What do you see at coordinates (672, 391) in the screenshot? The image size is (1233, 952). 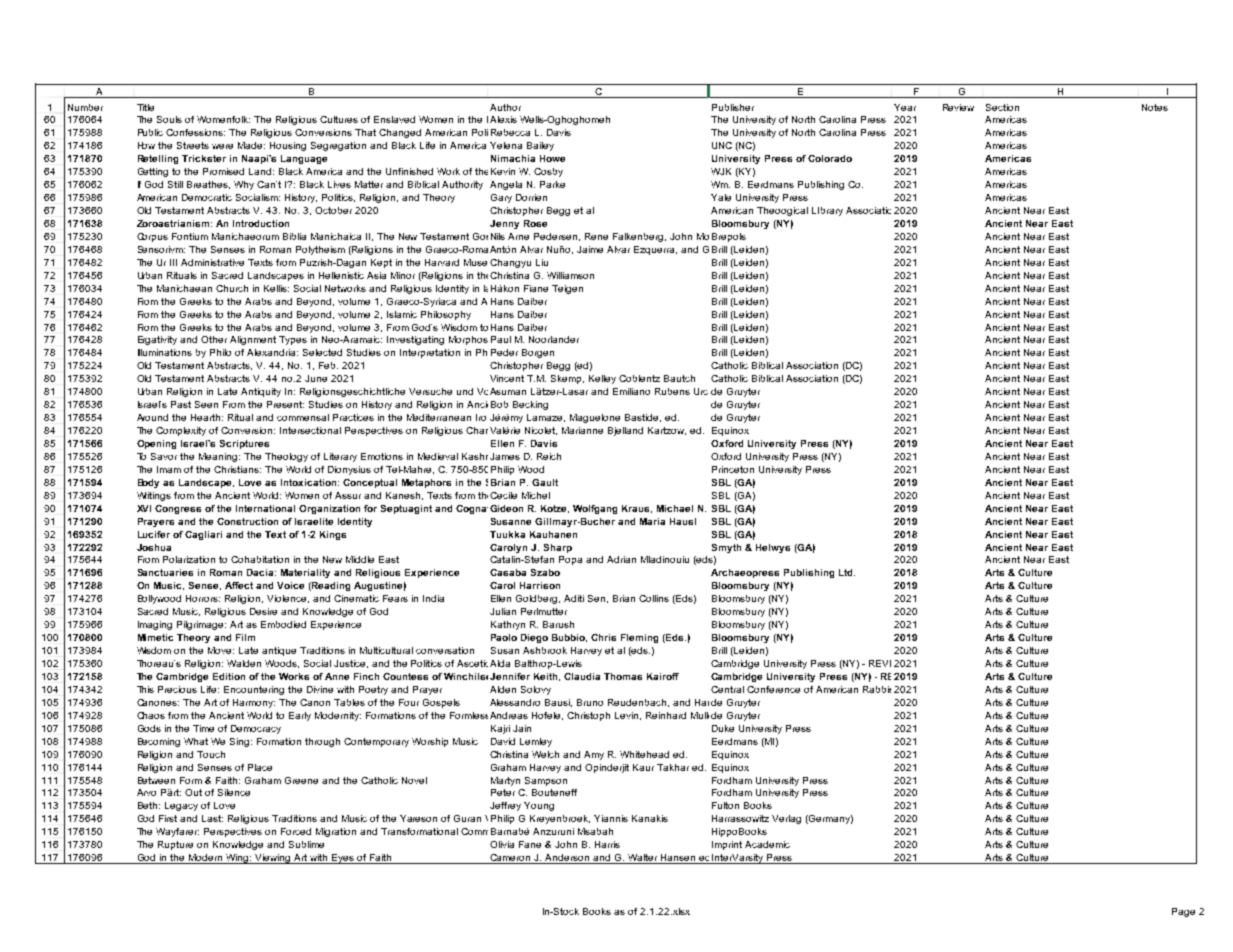 I see `Rubens` at bounding box center [672, 391].
